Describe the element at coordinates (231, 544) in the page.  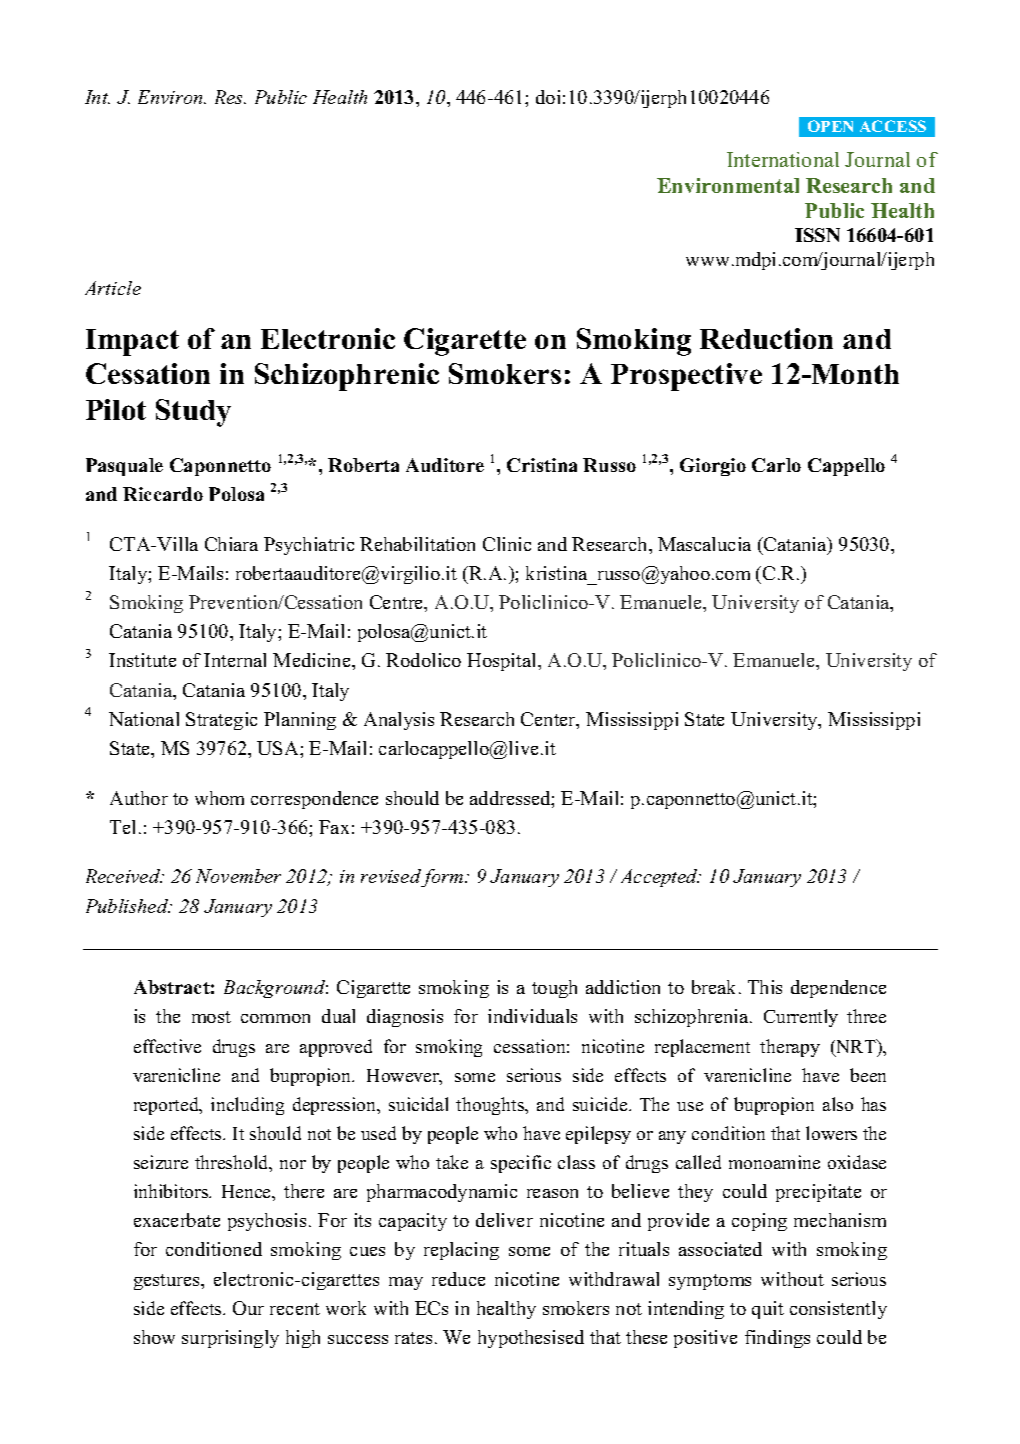
I see `Chiara` at that location.
